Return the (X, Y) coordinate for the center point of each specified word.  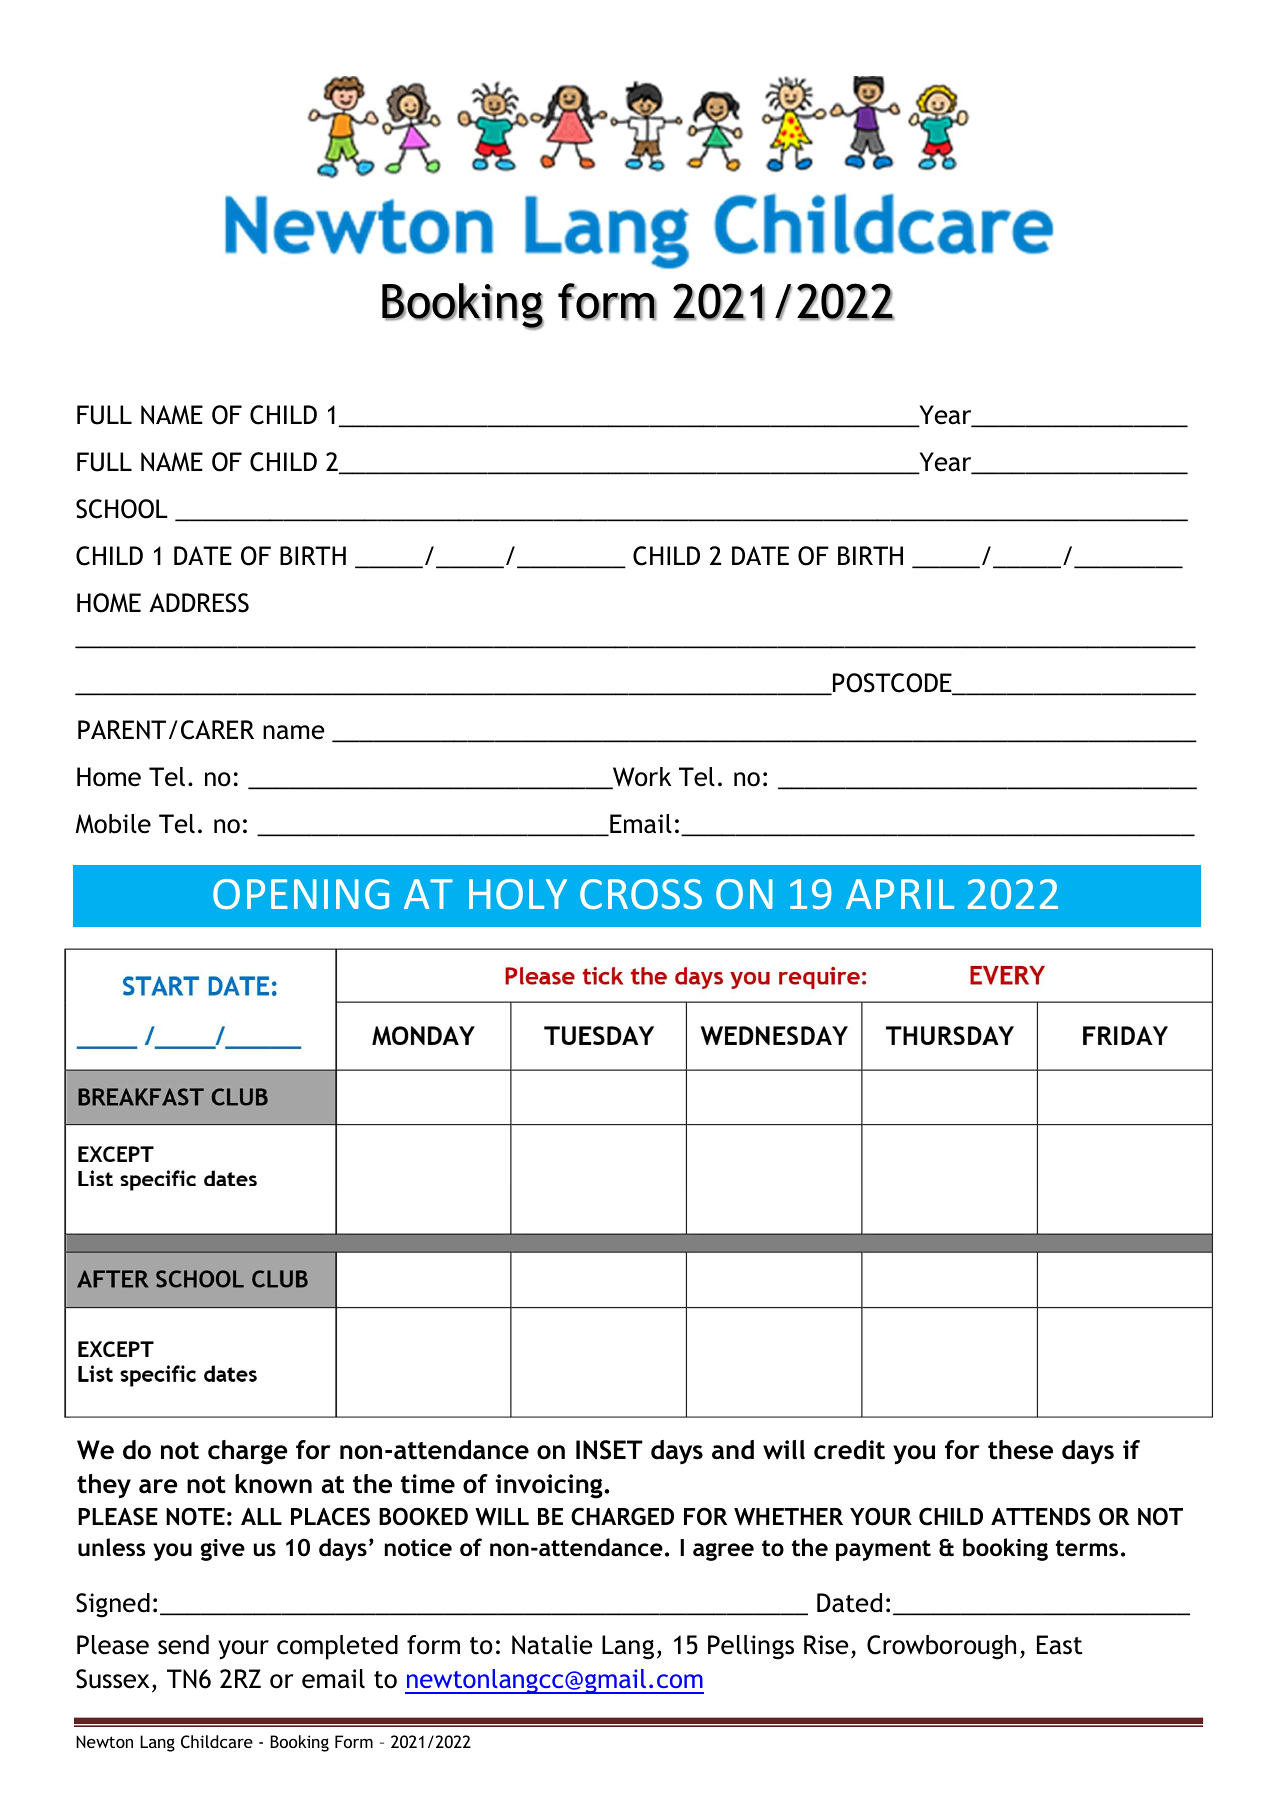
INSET (609, 1450)
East (1060, 1645)
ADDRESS (199, 603)
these (1020, 1450)
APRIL (900, 894)
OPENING (301, 894)
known (273, 1484)
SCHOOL (122, 509)
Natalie (552, 1645)
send (183, 1645)
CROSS (641, 894)
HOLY (518, 894)
